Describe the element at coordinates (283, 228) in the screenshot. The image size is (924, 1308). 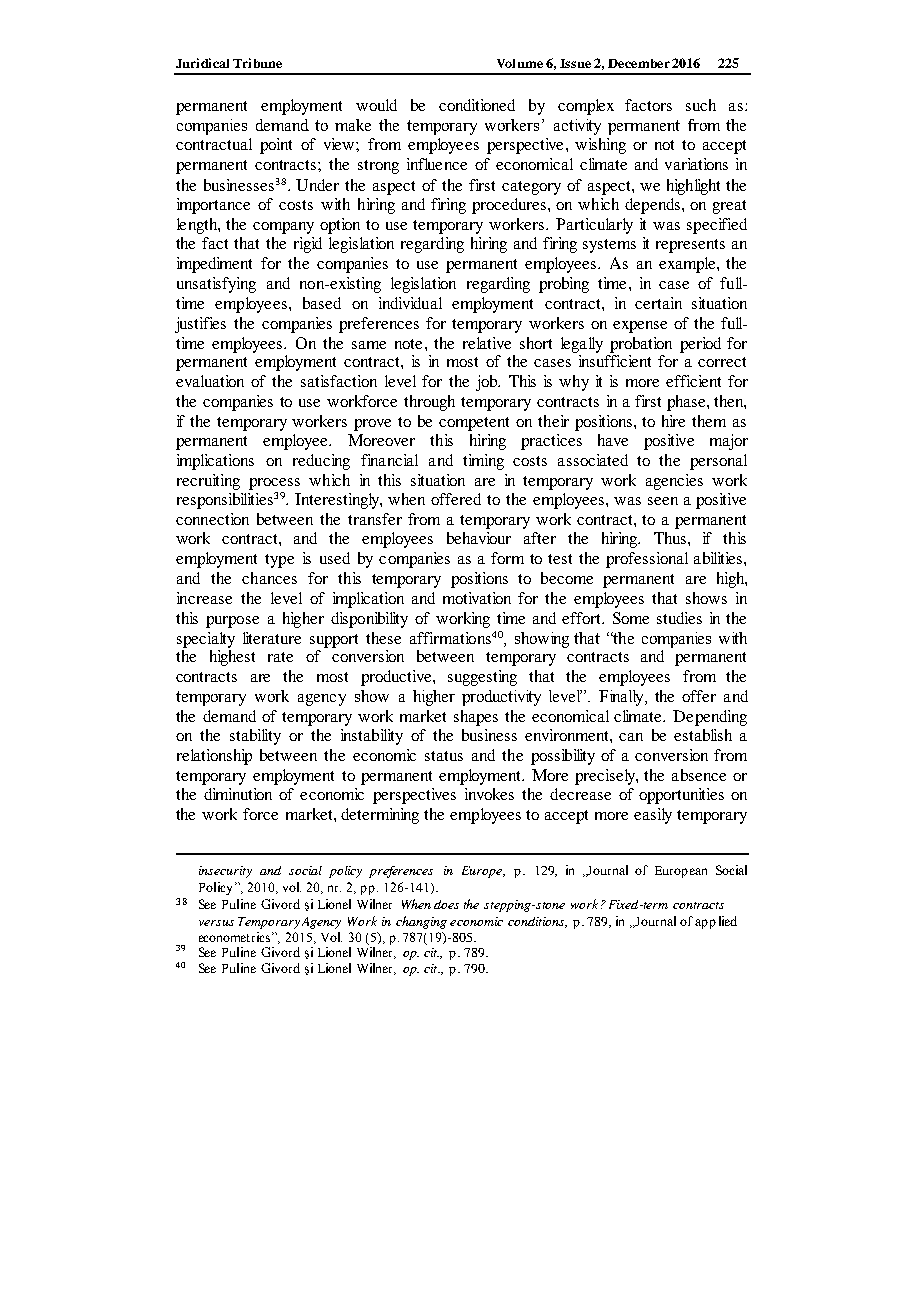
I see `company` at that location.
